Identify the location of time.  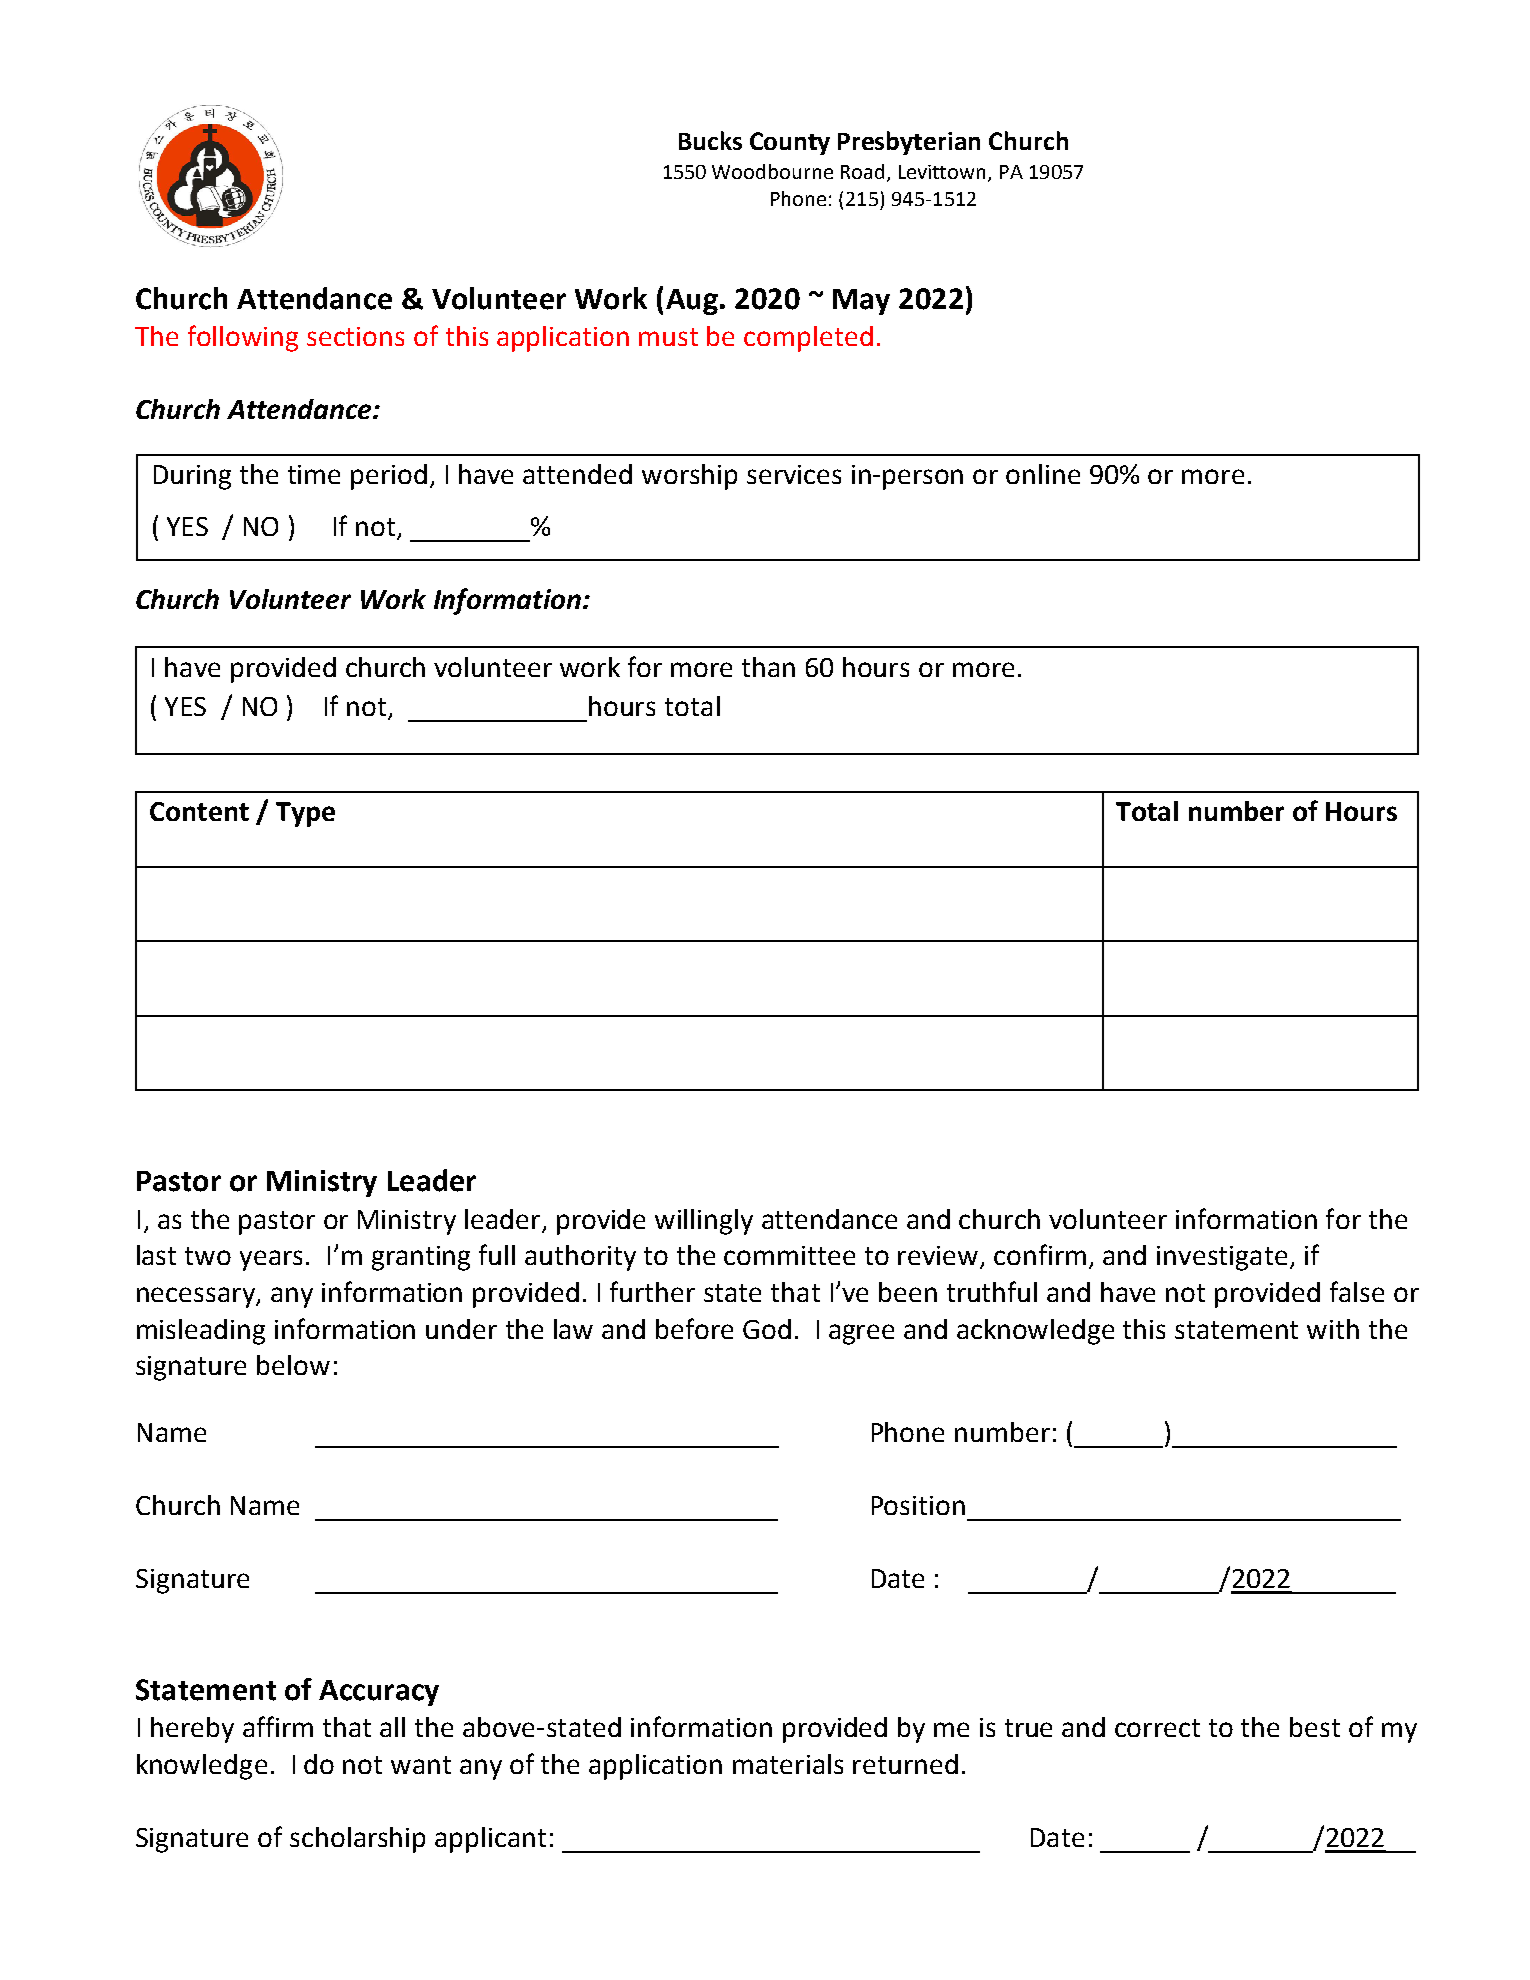
(314, 474).
